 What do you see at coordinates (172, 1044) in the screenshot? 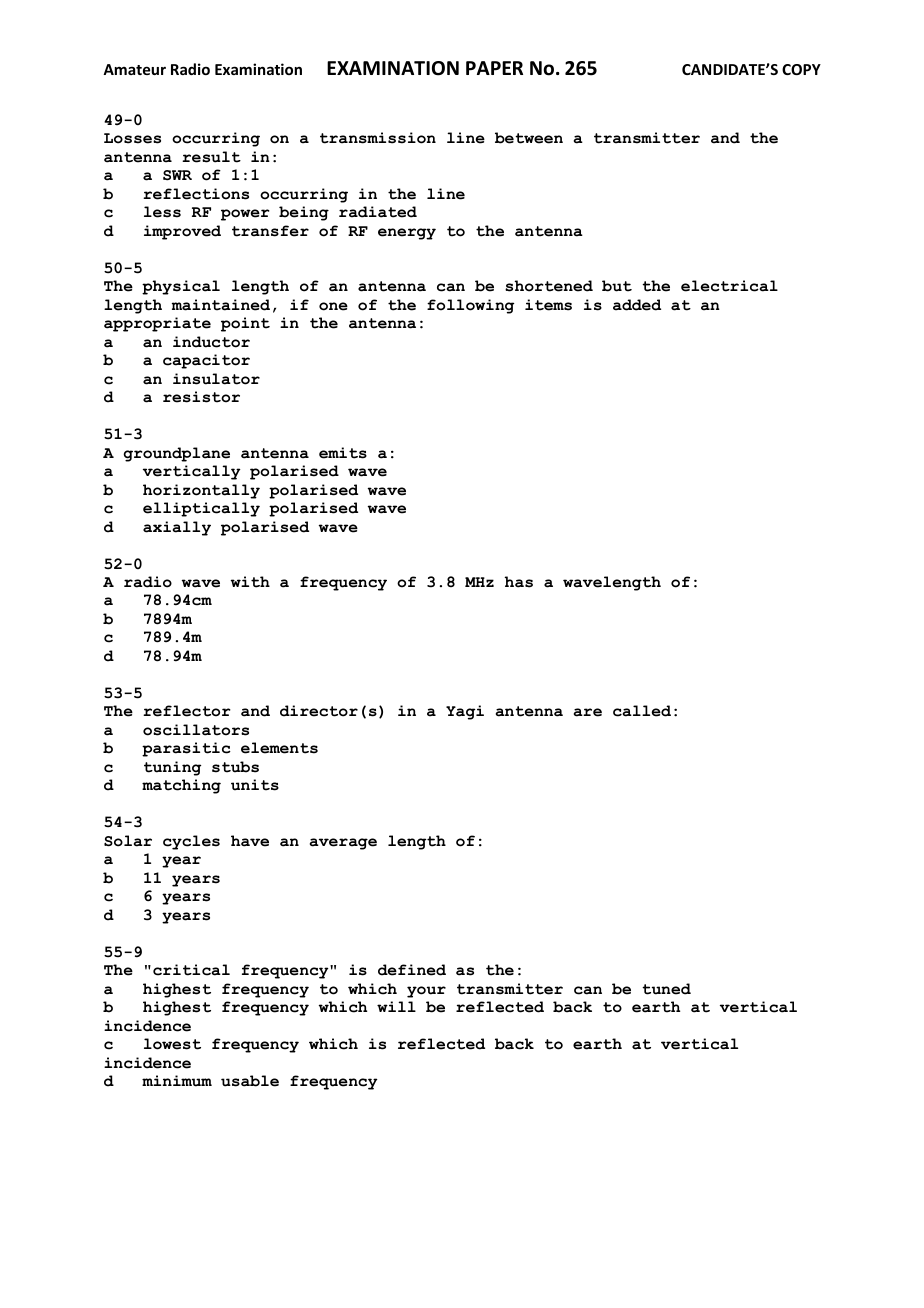
I see `lowest` at bounding box center [172, 1044].
